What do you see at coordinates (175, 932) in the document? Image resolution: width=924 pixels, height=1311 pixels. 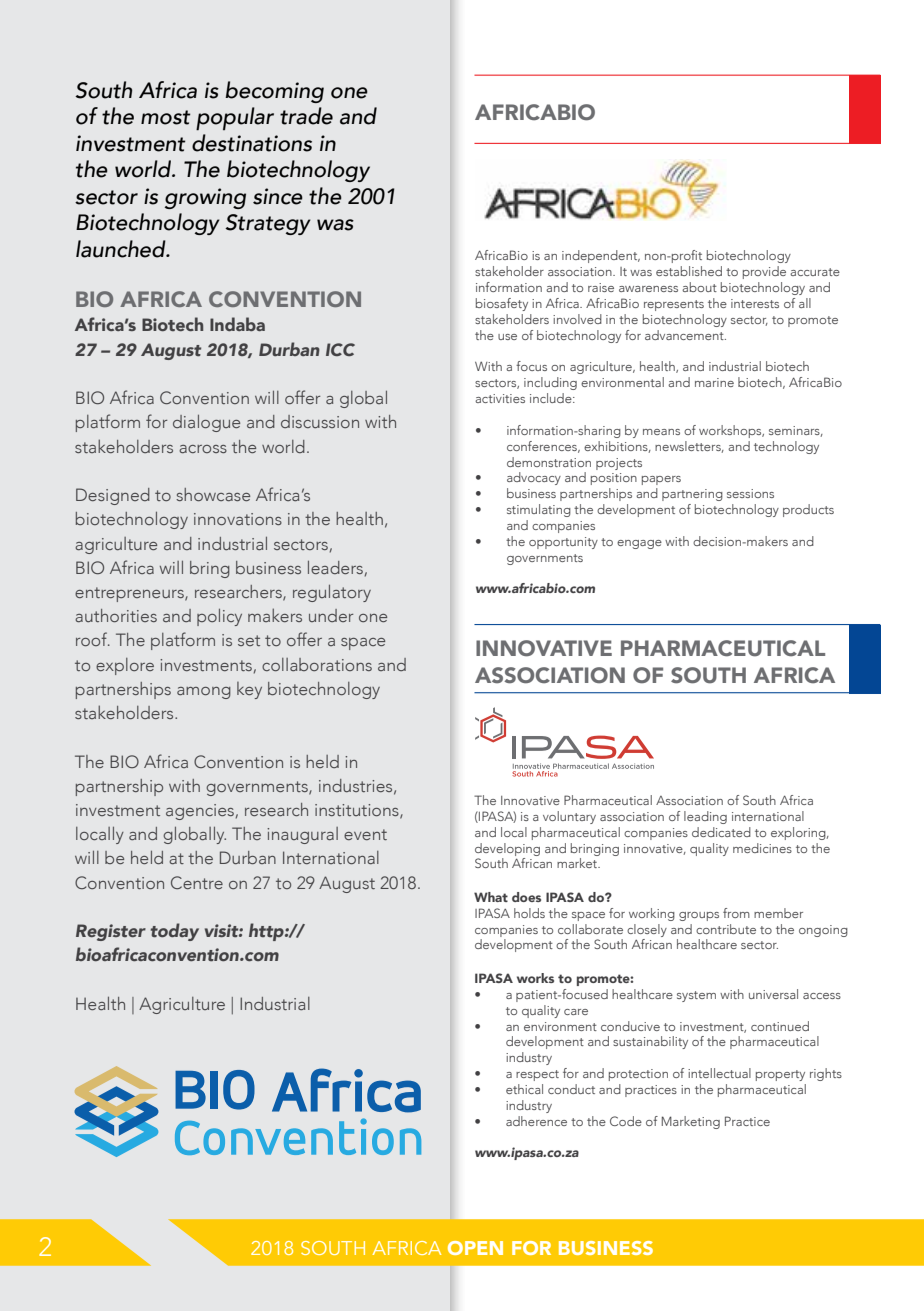 I see `today` at bounding box center [175, 932].
